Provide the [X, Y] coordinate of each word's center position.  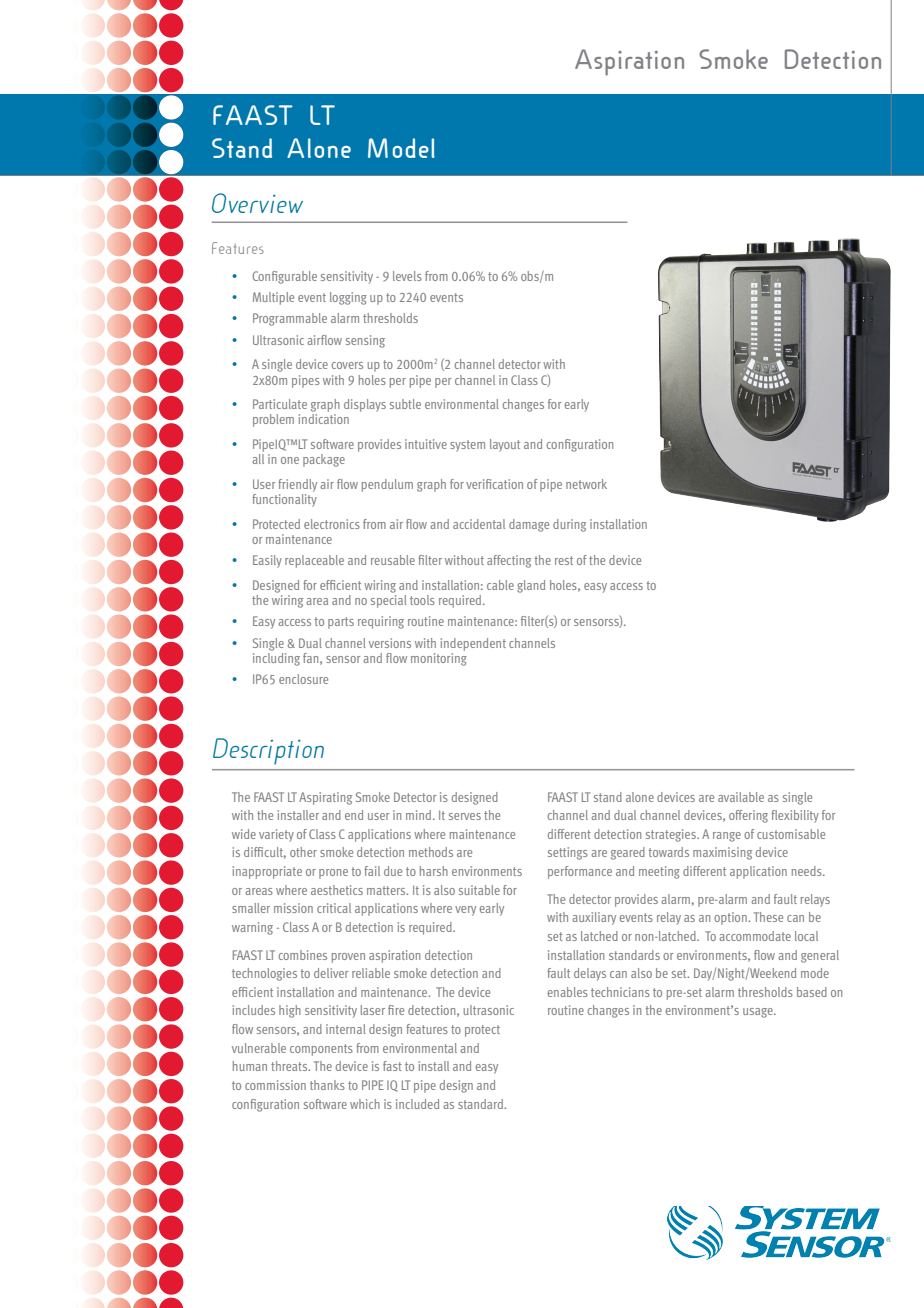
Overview [257, 203]
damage [529, 525]
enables [568, 992]
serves [465, 816]
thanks [327, 1085]
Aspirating [325, 798]
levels [407, 276]
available [741, 797]
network [586, 484]
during [569, 525]
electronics [332, 524]
